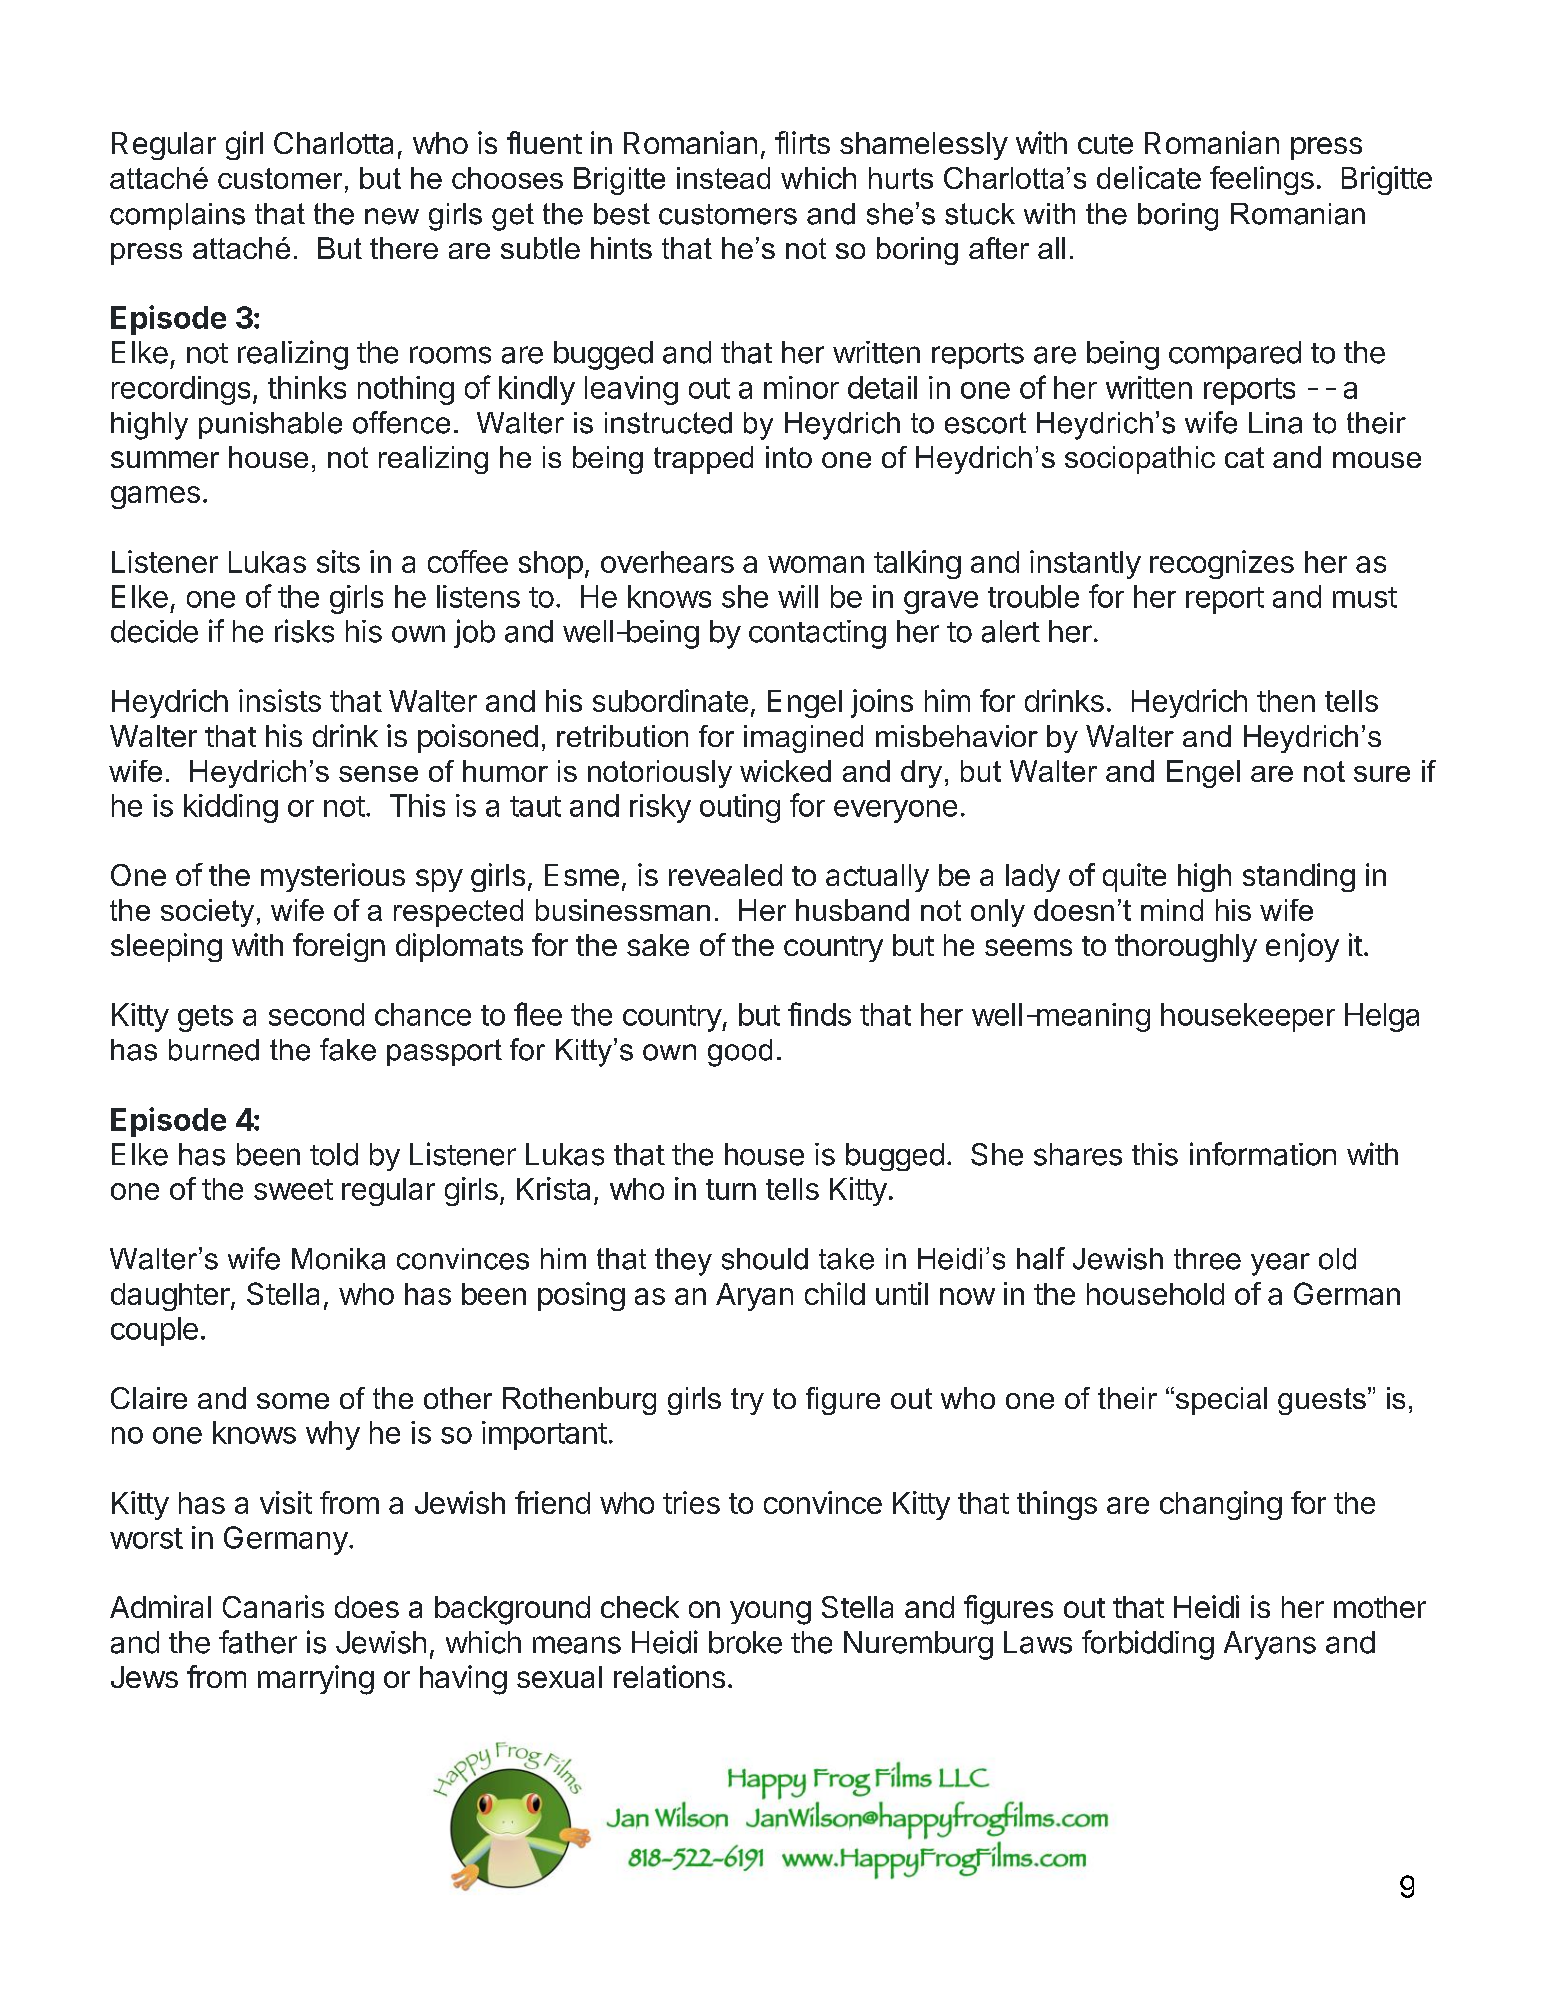 The width and height of the page is (1545, 2000). I want to click on feelings, so click(1262, 180).
